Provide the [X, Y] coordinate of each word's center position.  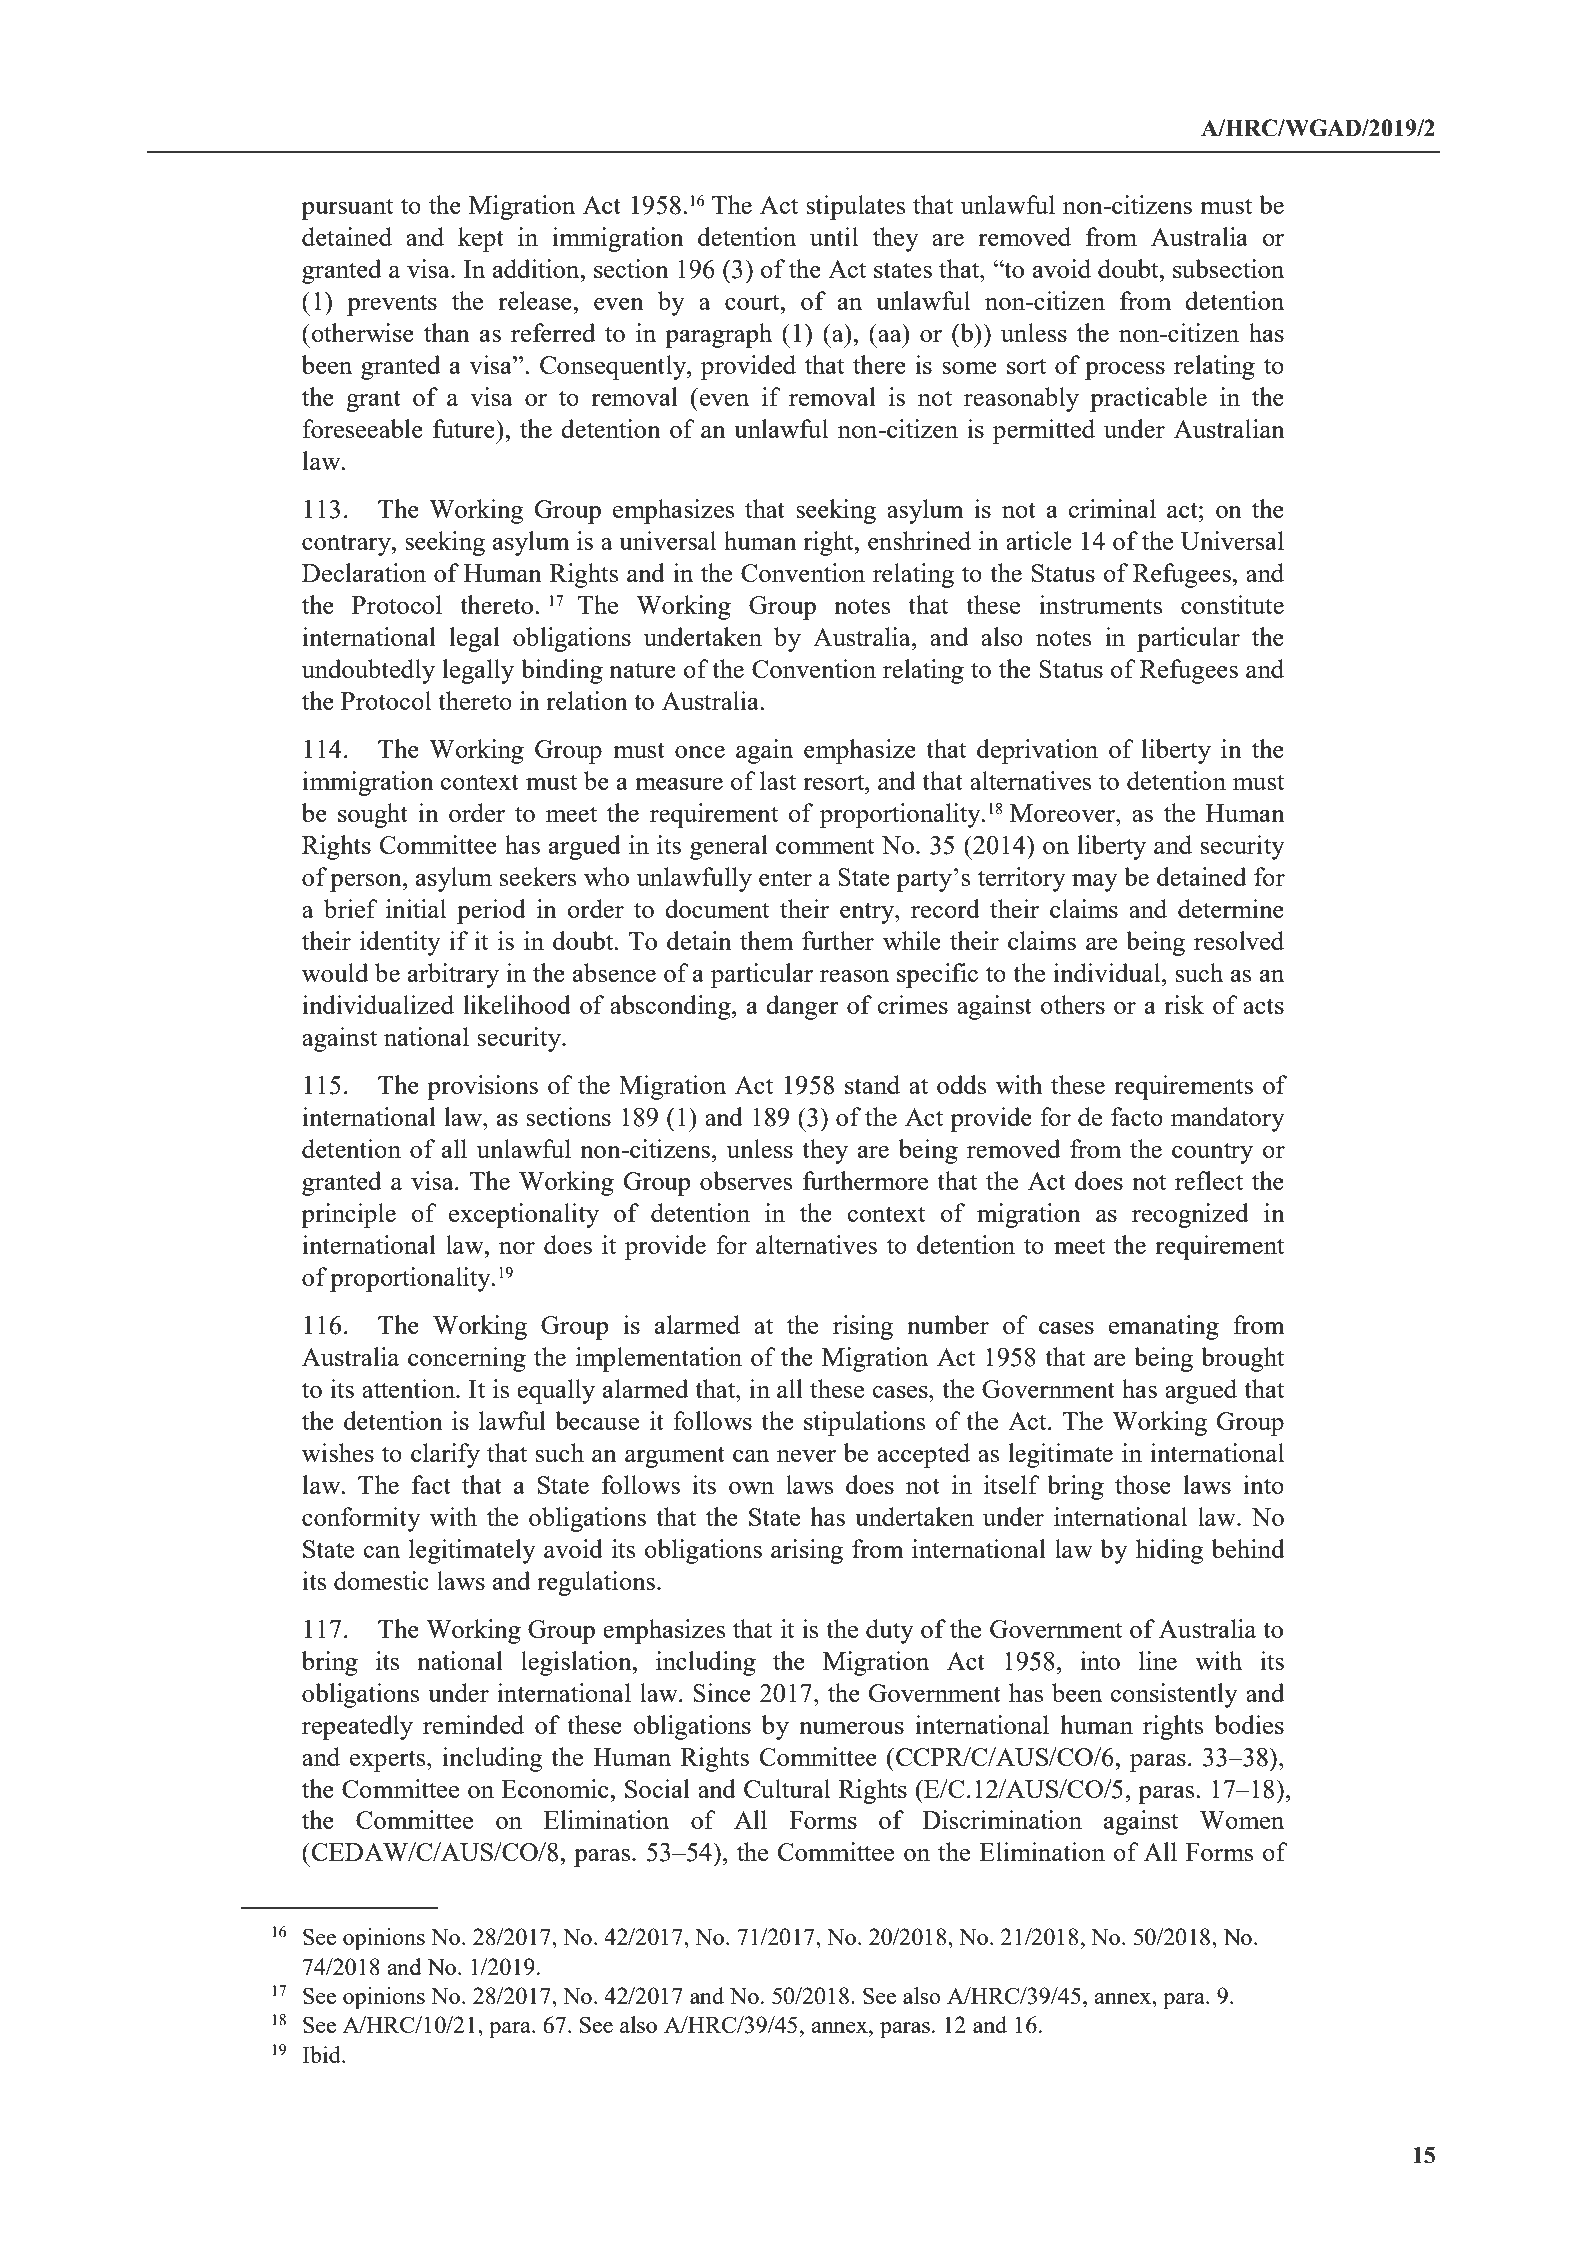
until [834, 236]
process [1125, 371]
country [1212, 1153]
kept [481, 239]
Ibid [322, 2054]
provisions [482, 1087]
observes [746, 1180]
